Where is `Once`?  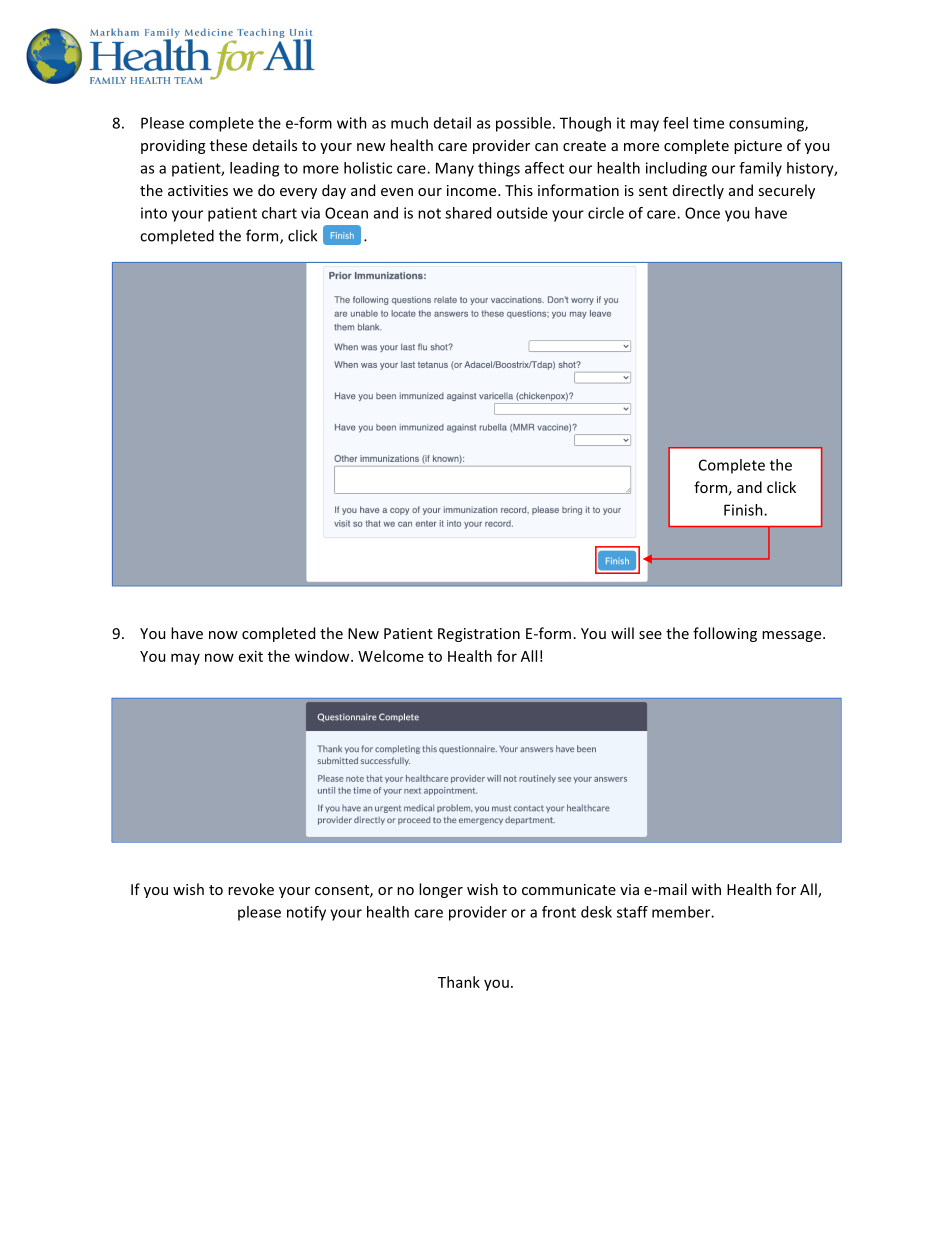 Once is located at coordinates (702, 213).
